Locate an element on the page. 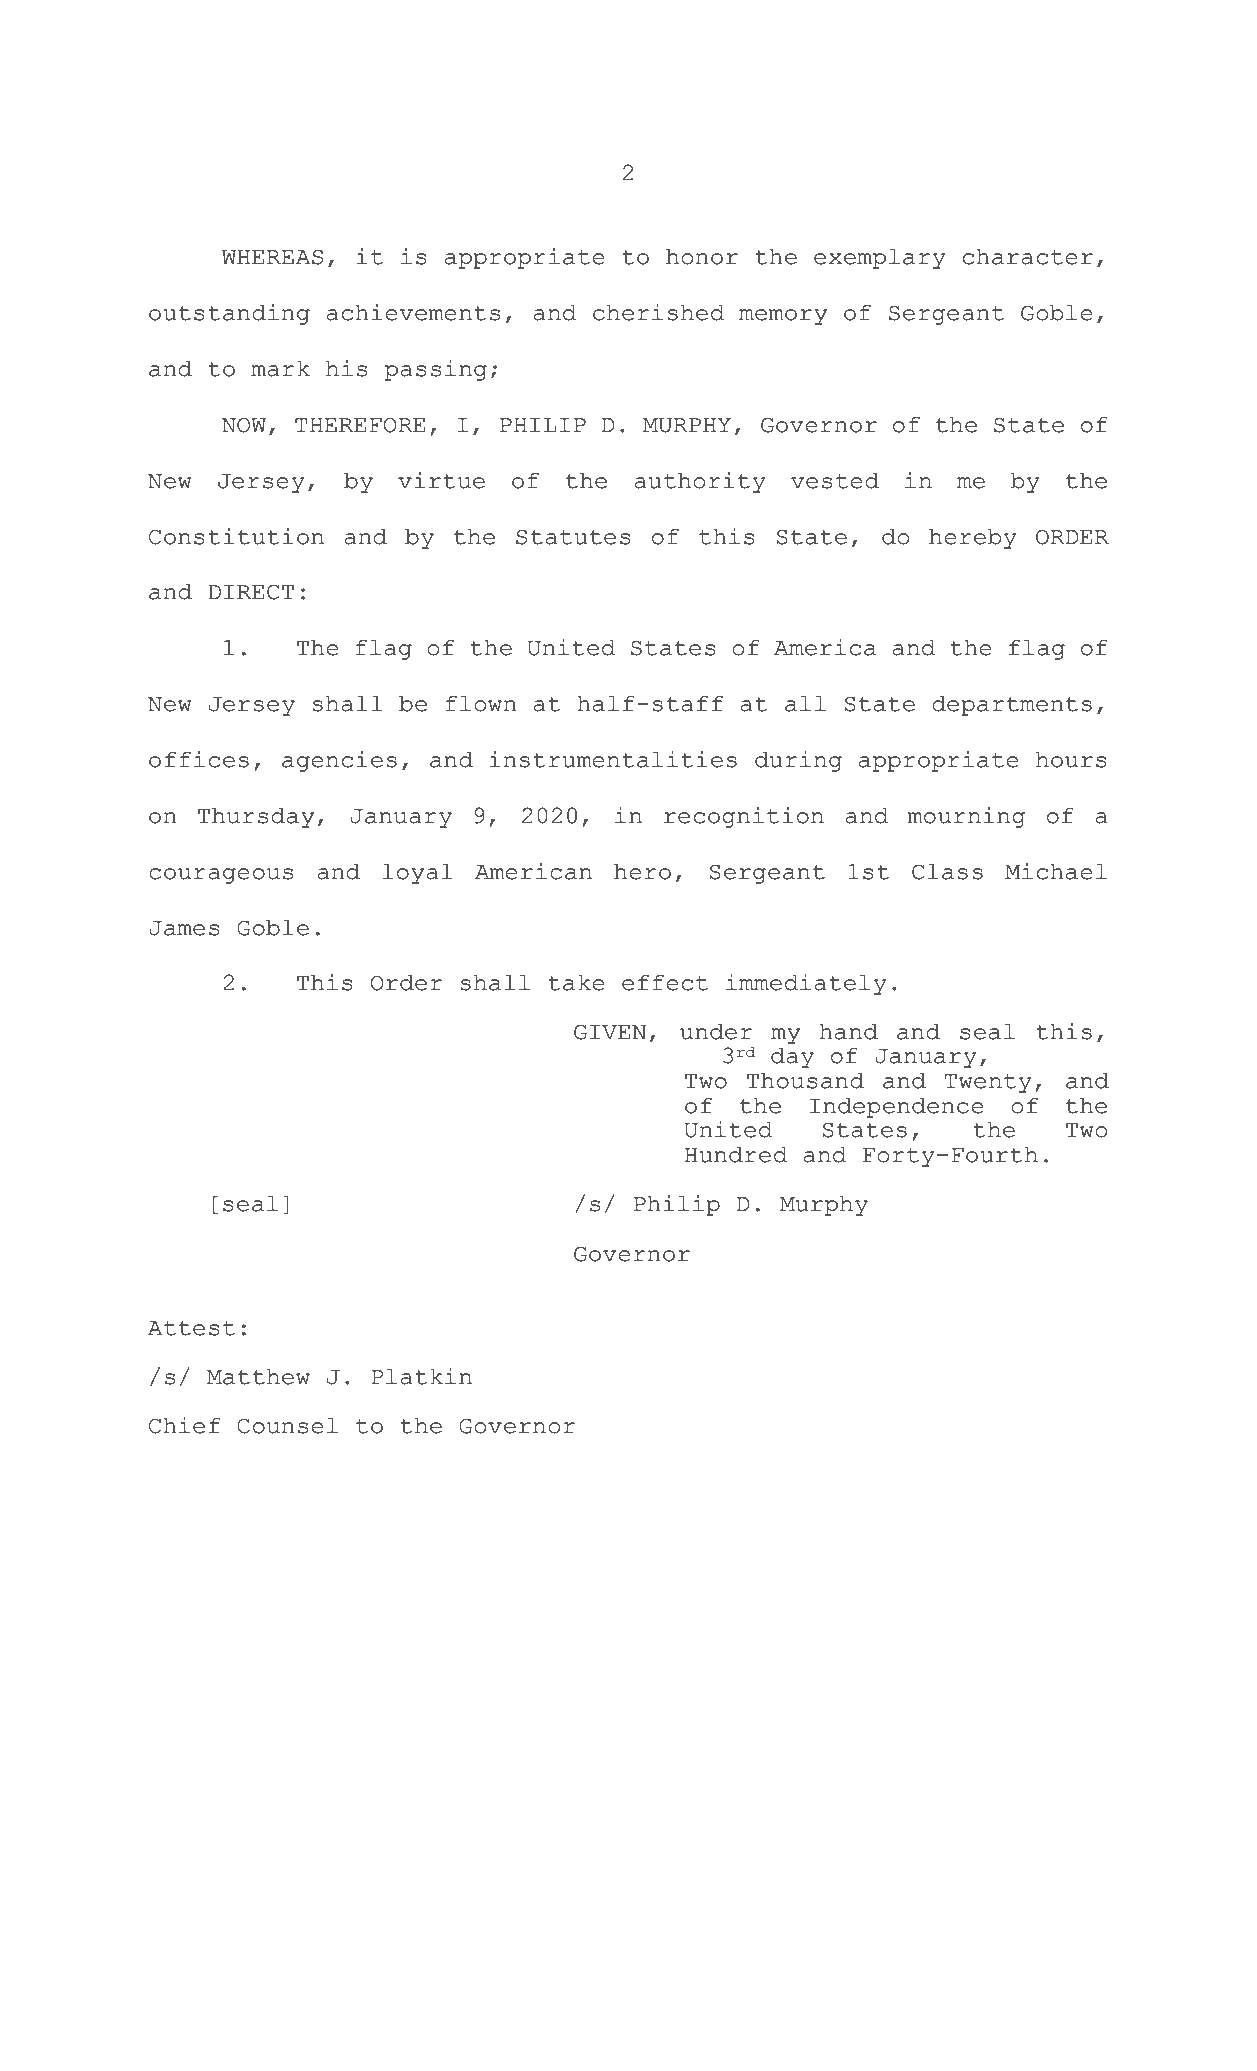 This page has width=1257, height=2071. cherished is located at coordinates (658, 312).
